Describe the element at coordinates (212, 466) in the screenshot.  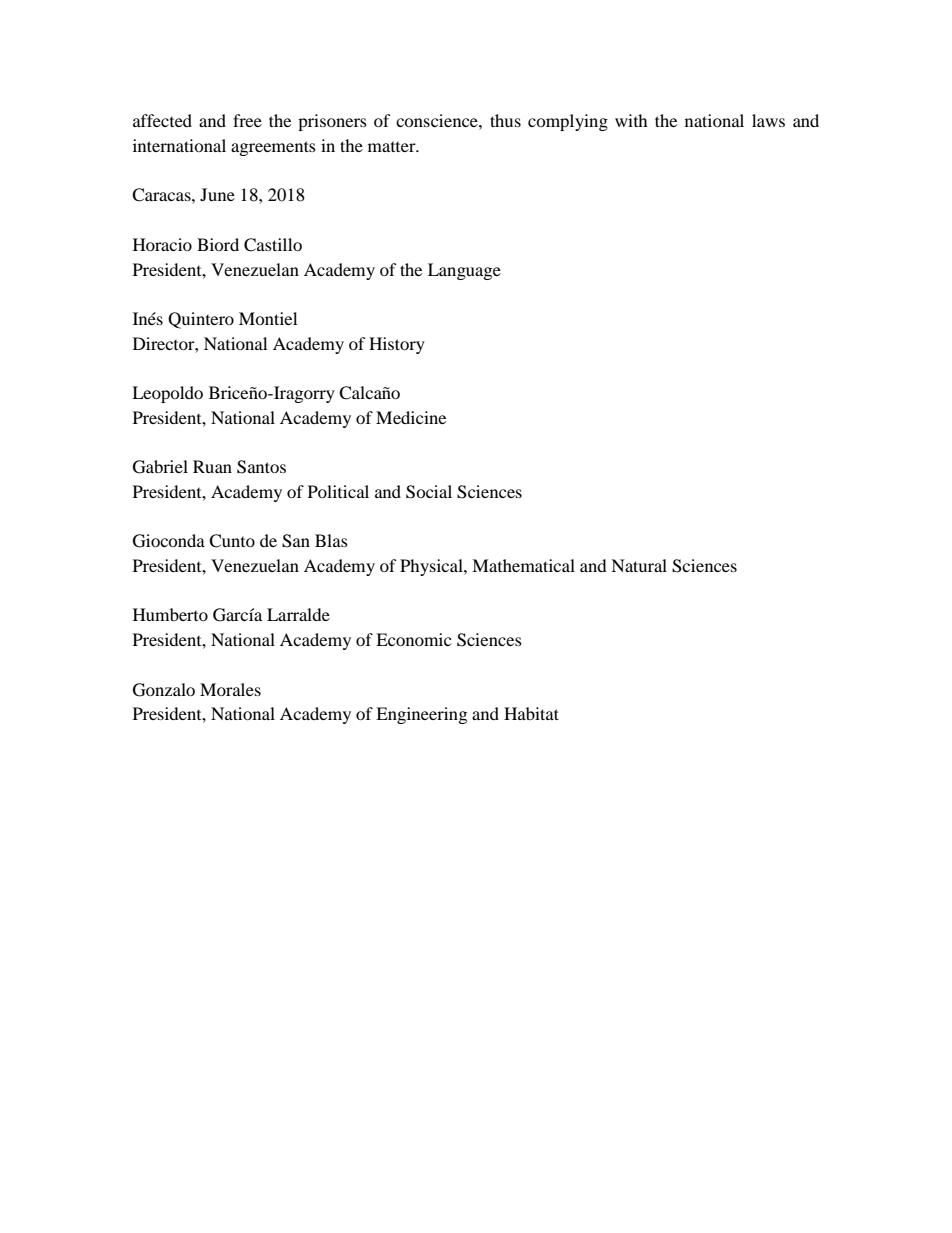
I see `Ruan` at that location.
